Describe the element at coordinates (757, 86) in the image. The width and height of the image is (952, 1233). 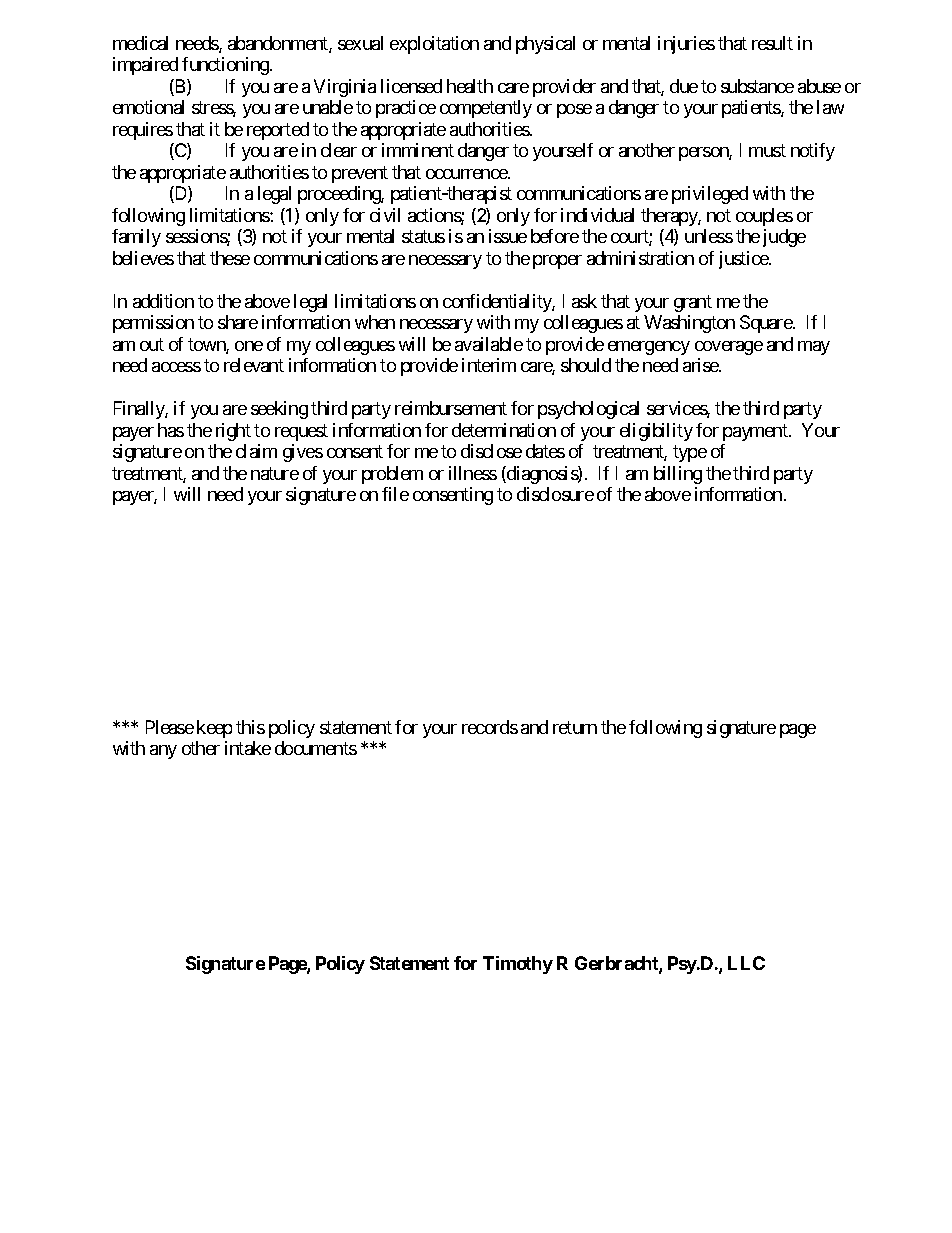
I see `substance` at that location.
